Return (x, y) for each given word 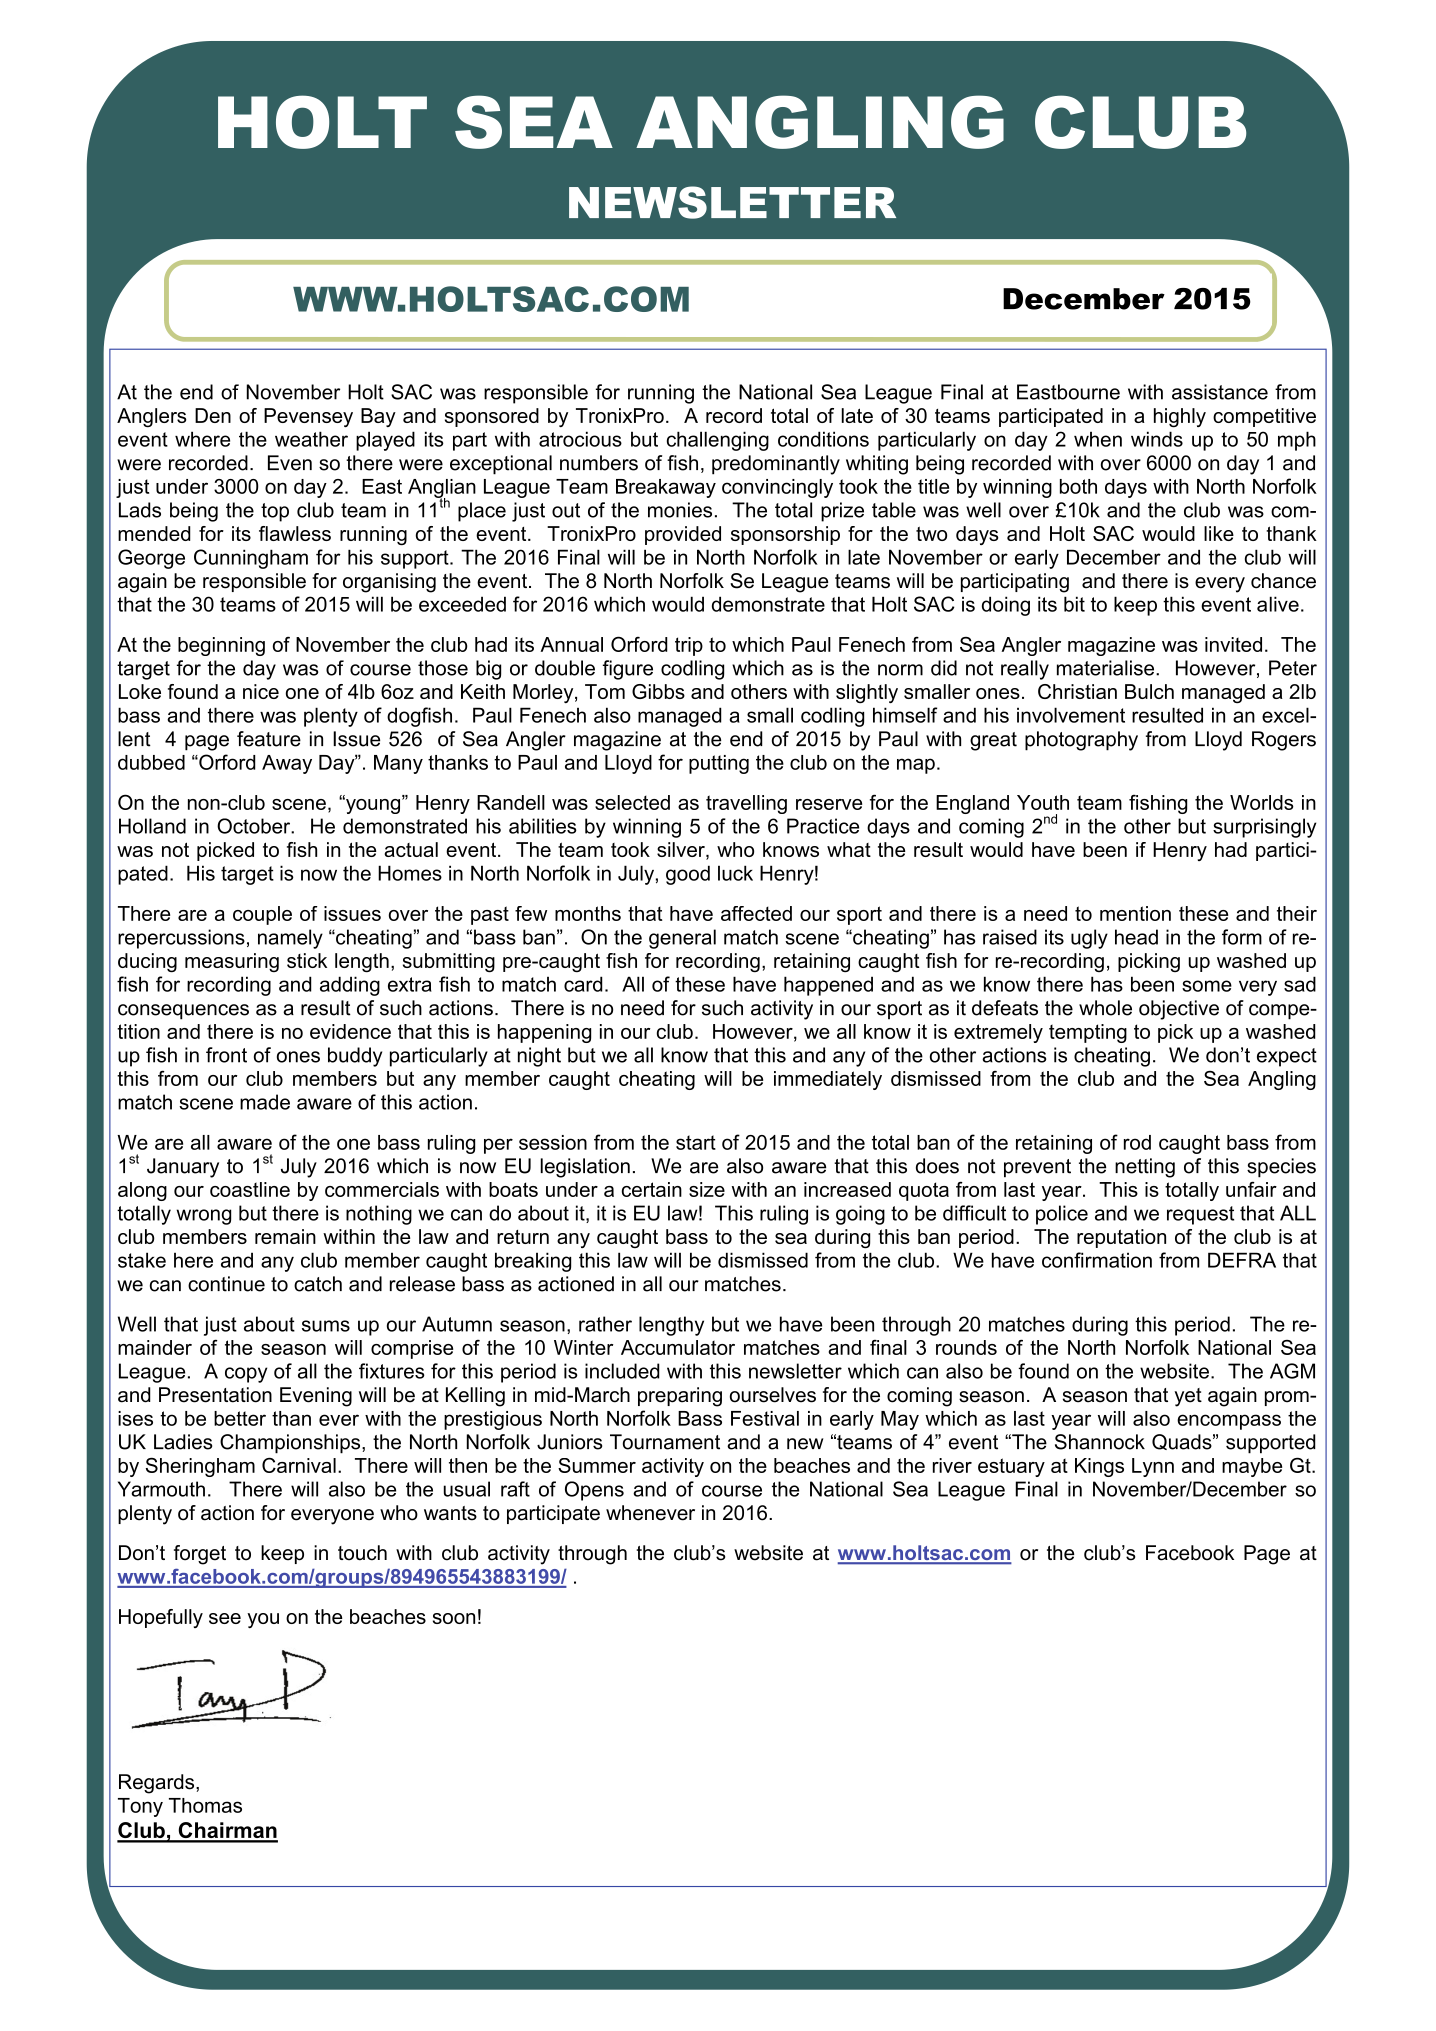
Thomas (205, 1805)
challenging (718, 441)
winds (1157, 439)
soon (454, 1618)
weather (311, 439)
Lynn (1153, 1467)
